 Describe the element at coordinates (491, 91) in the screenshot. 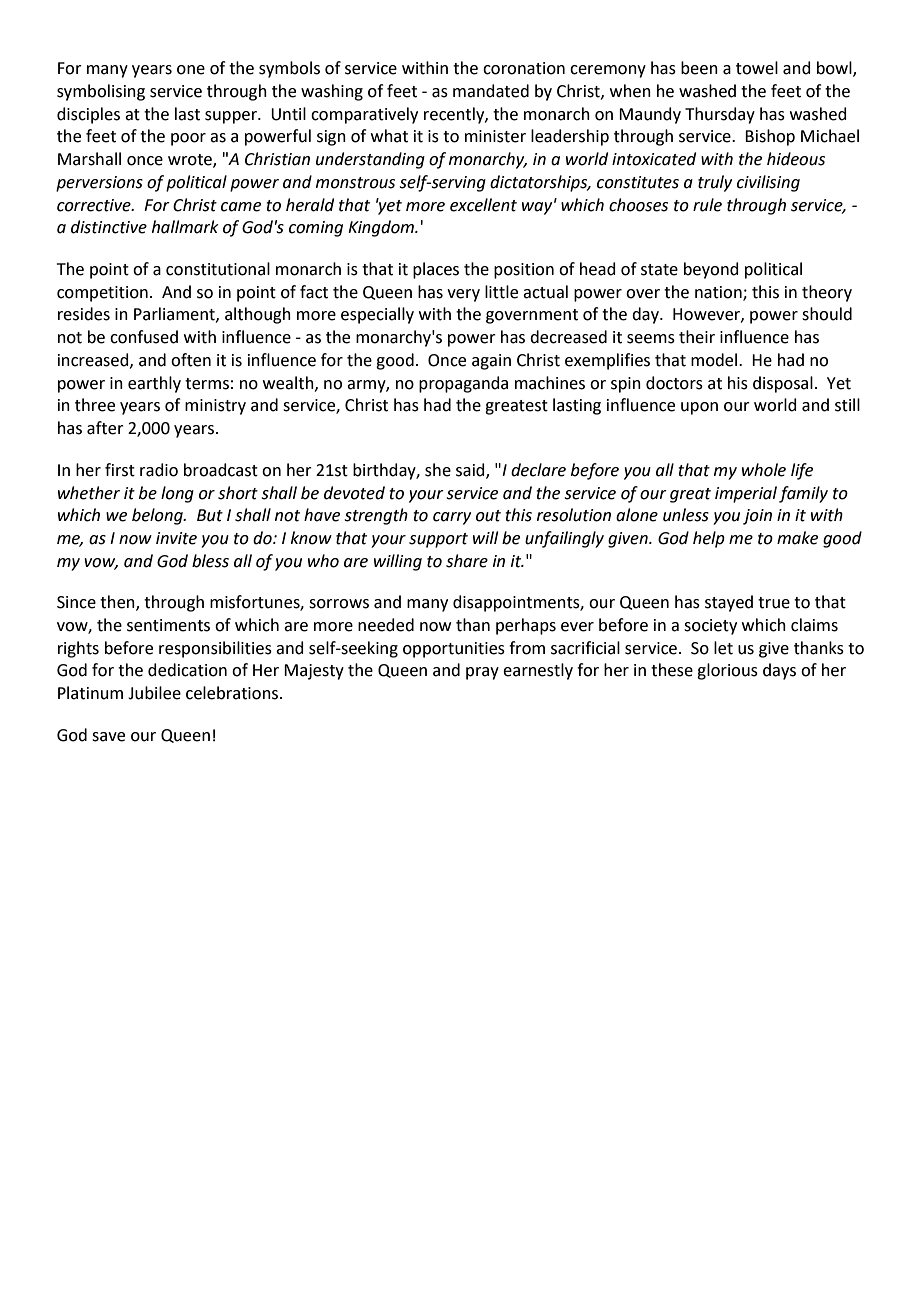

I see `mandated` at that location.
